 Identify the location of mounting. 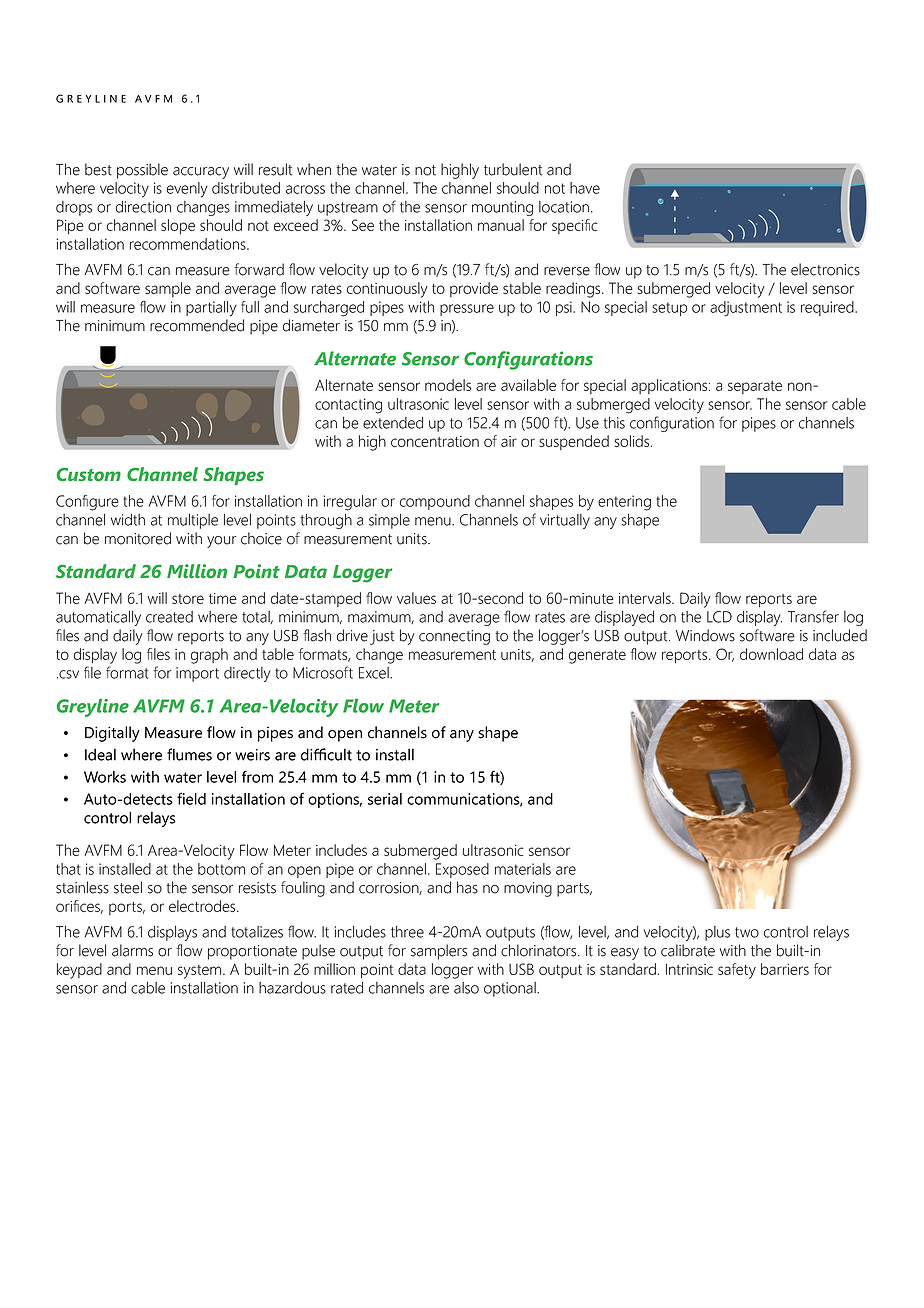
(502, 208).
